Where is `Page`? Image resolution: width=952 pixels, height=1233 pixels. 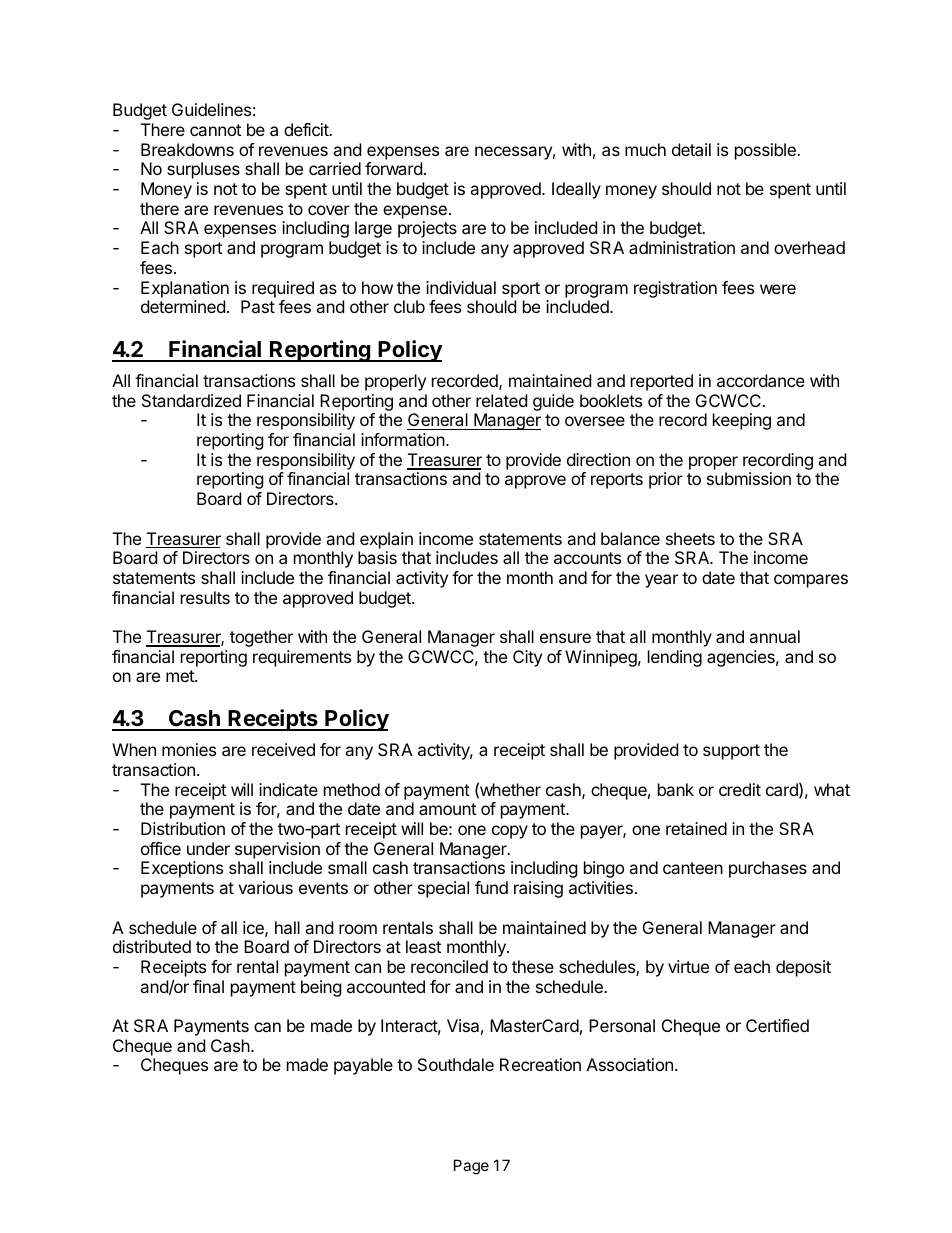
Page is located at coordinates (471, 1167).
